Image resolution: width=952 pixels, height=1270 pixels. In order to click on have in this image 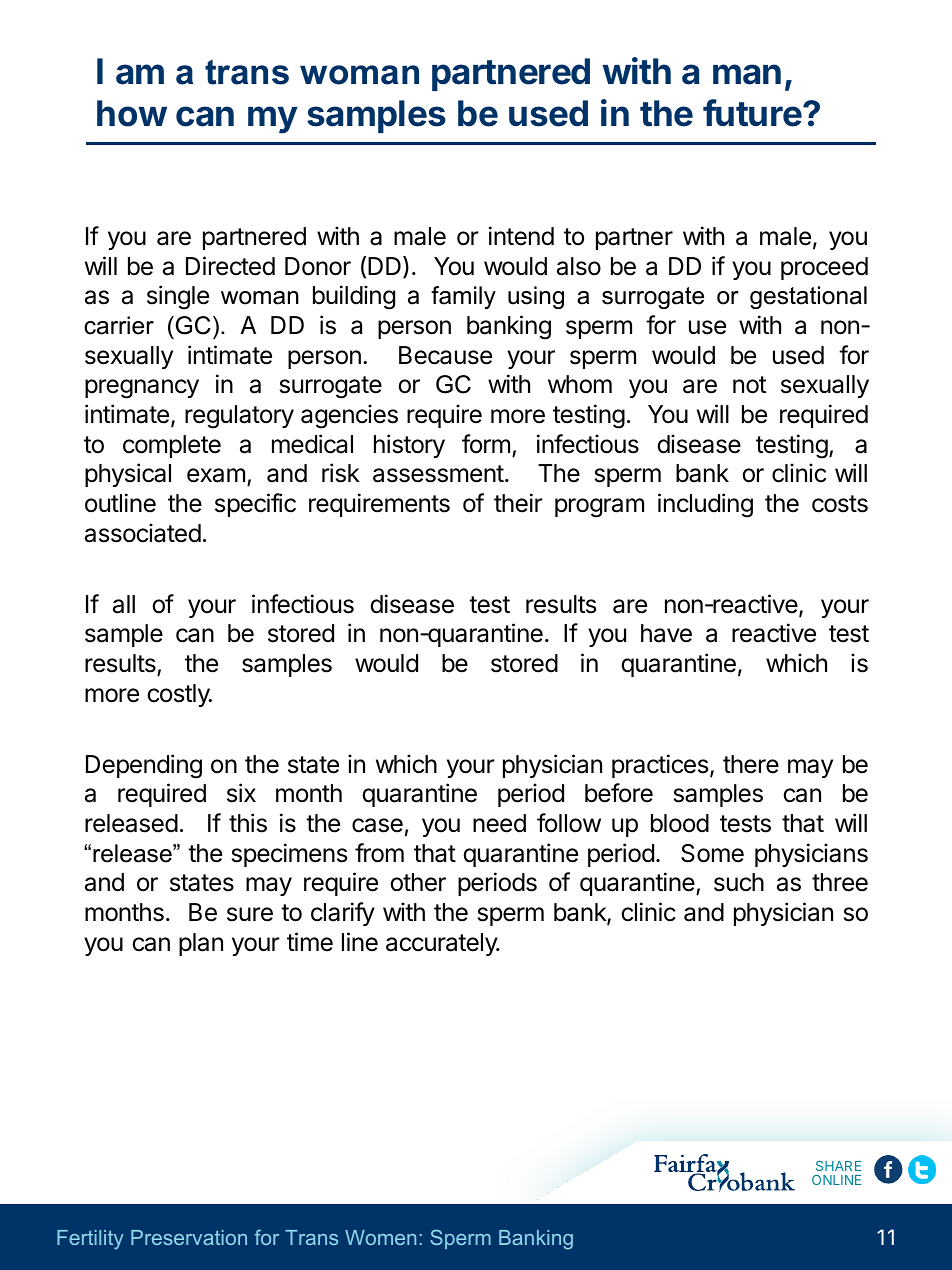, I will do `click(666, 633)`.
